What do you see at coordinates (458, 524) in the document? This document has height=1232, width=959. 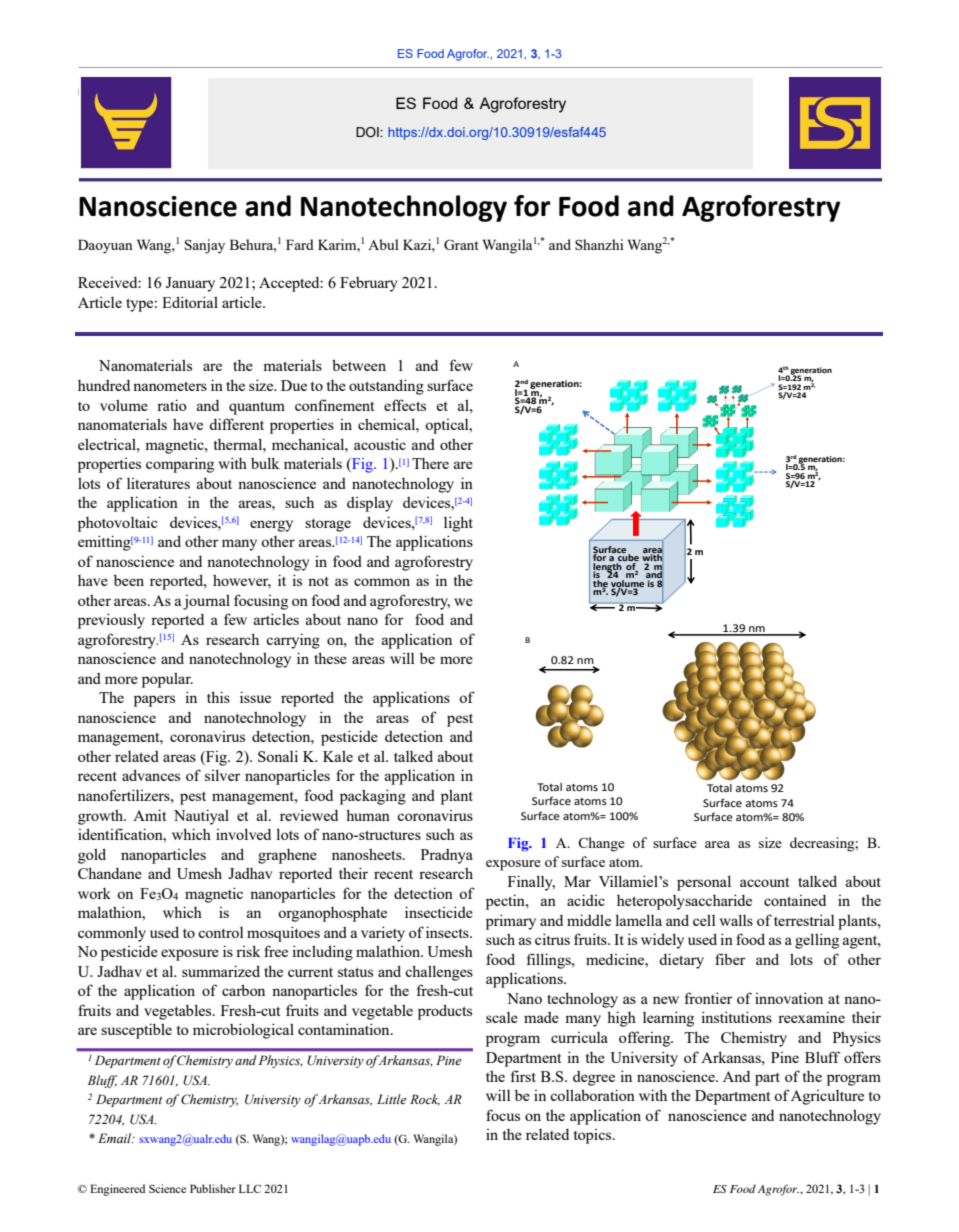 I see `light` at bounding box center [458, 524].
